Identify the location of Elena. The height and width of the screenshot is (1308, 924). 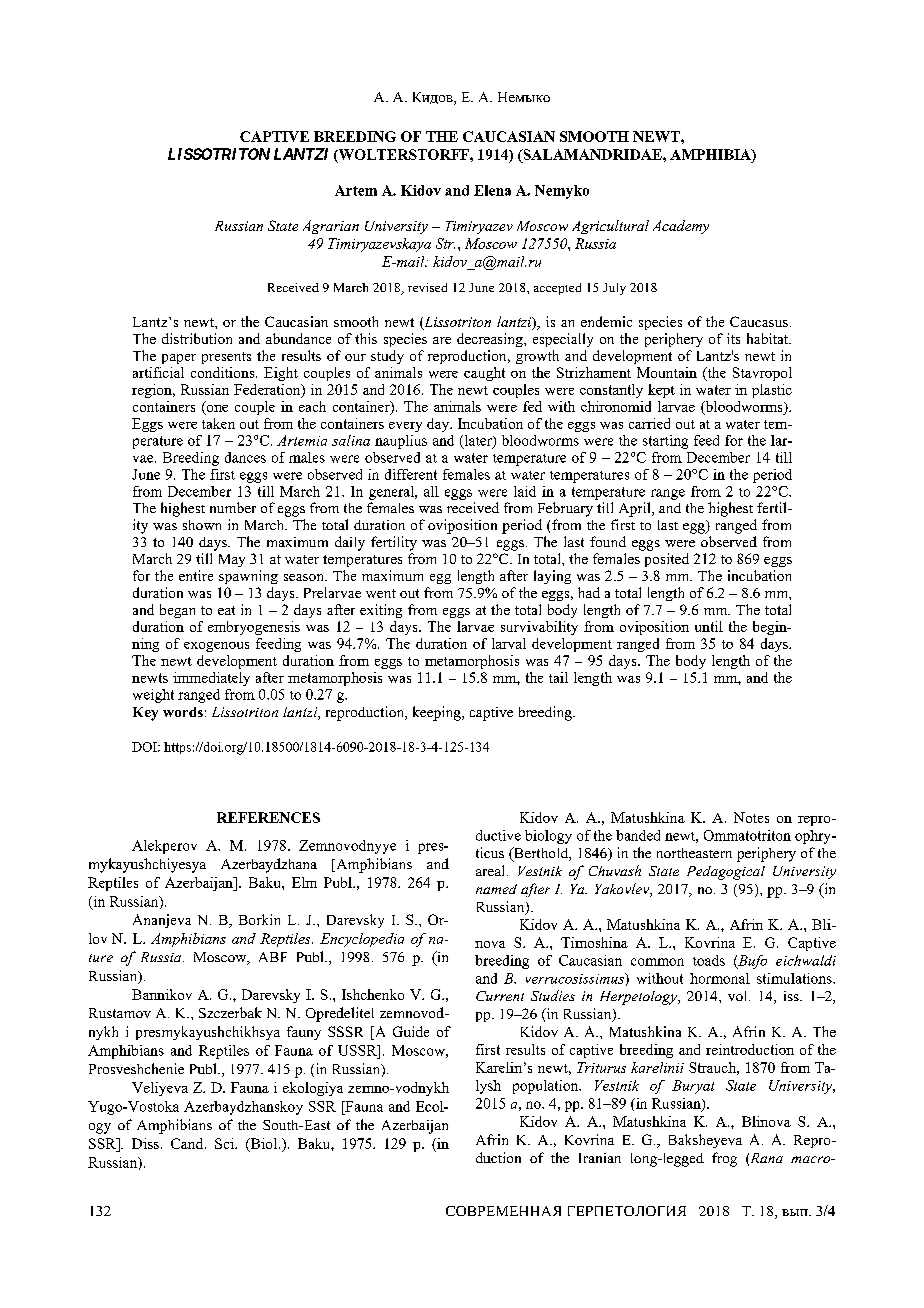
(492, 190).
